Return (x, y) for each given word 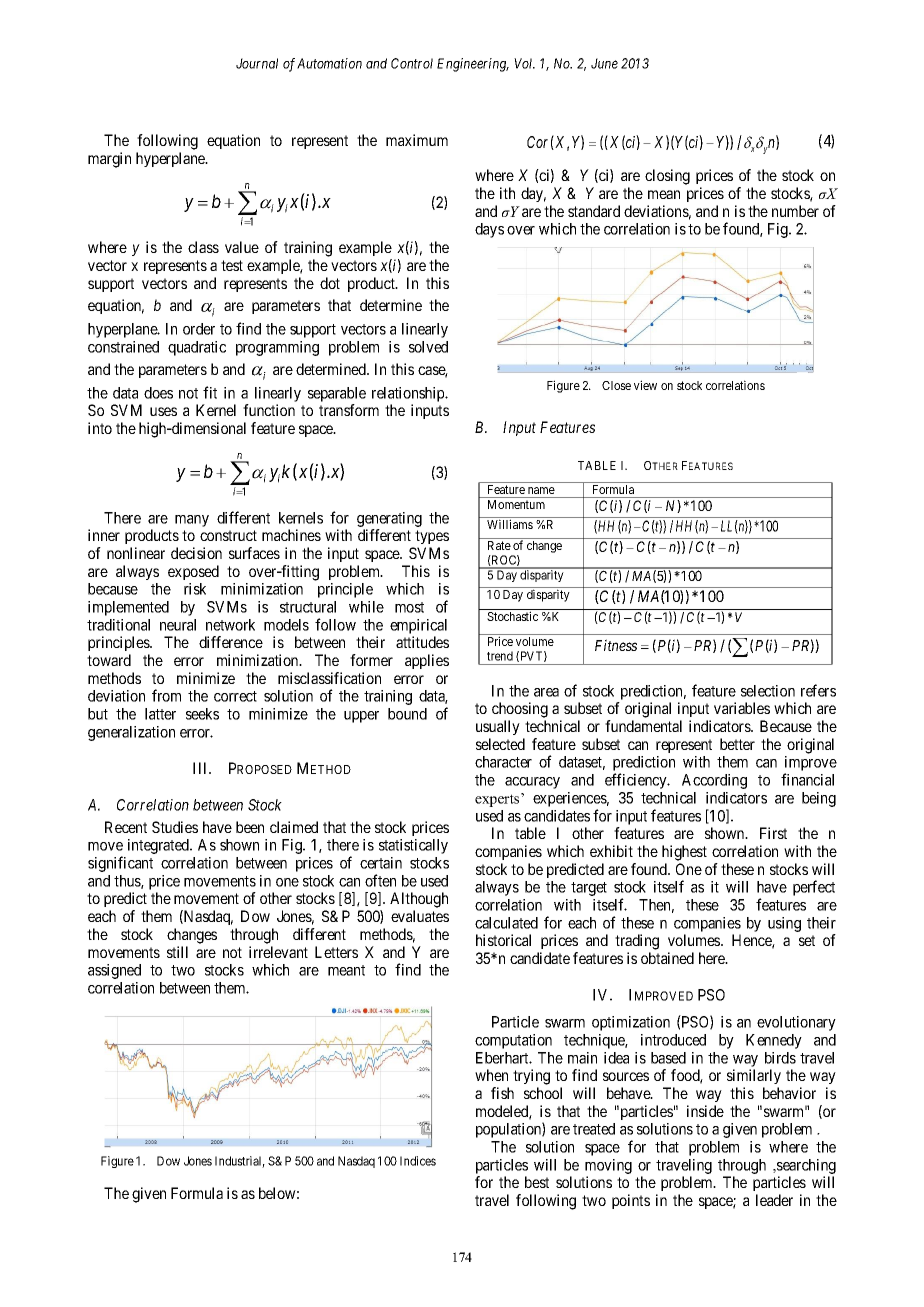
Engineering (473, 65)
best (537, 1182)
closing (667, 177)
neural (178, 625)
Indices (418, 1161)
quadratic (197, 348)
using (784, 924)
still (177, 952)
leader (774, 1200)
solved (428, 347)
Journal (257, 63)
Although (419, 900)
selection (768, 691)
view (645, 385)
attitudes (422, 642)
